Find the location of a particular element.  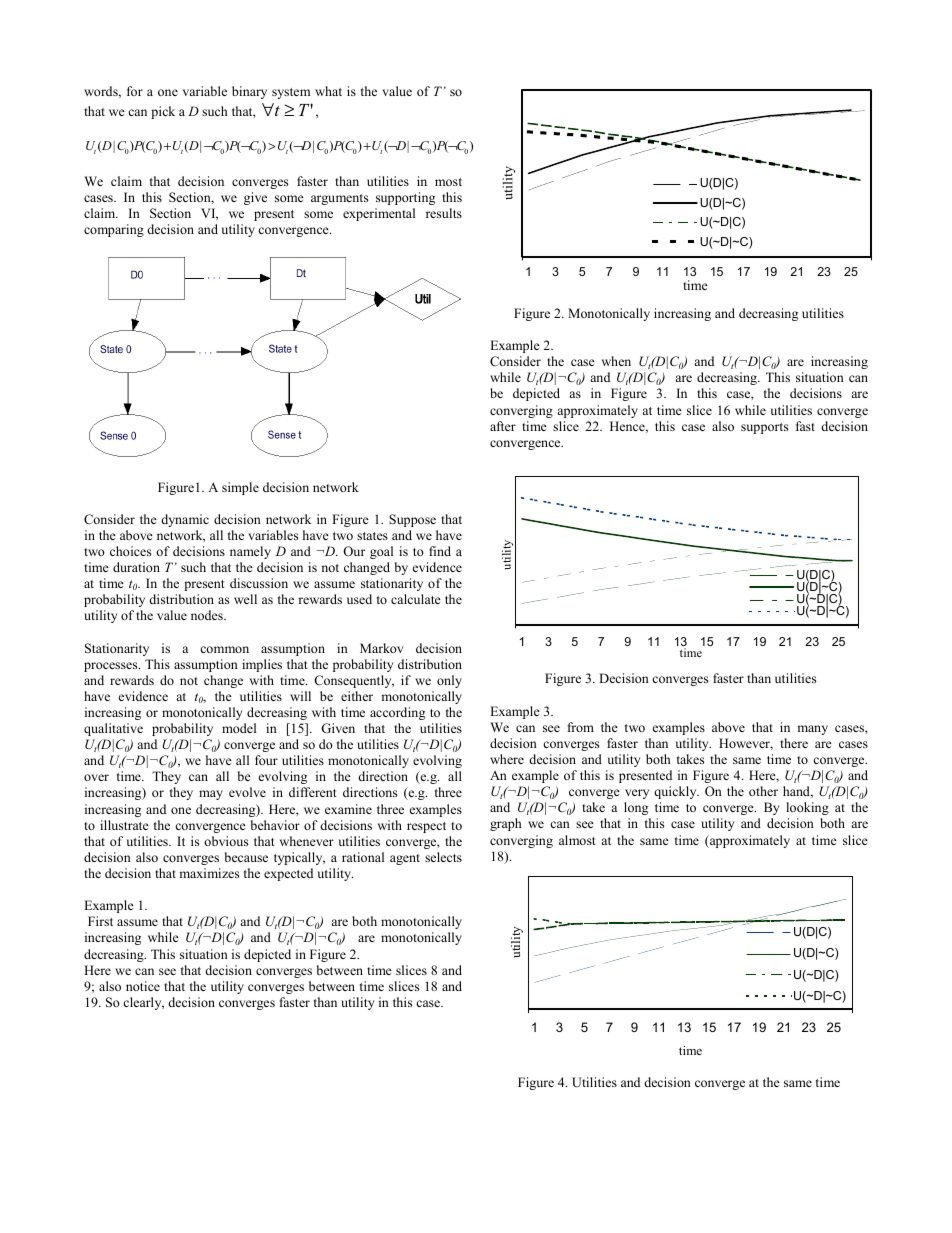

pick is located at coordinates (163, 112).
